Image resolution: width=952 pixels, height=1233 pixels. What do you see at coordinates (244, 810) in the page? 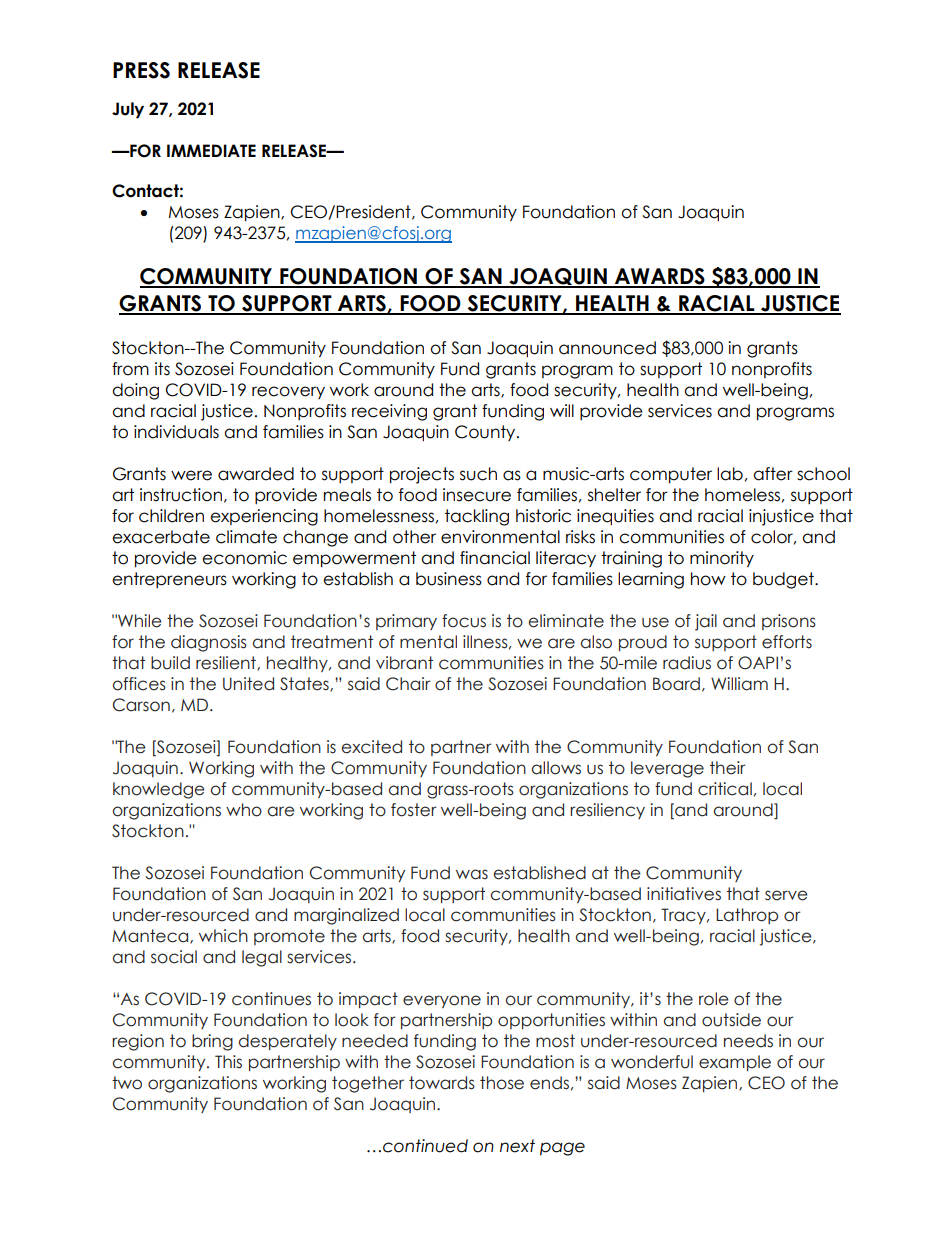
I see `who` at bounding box center [244, 810].
